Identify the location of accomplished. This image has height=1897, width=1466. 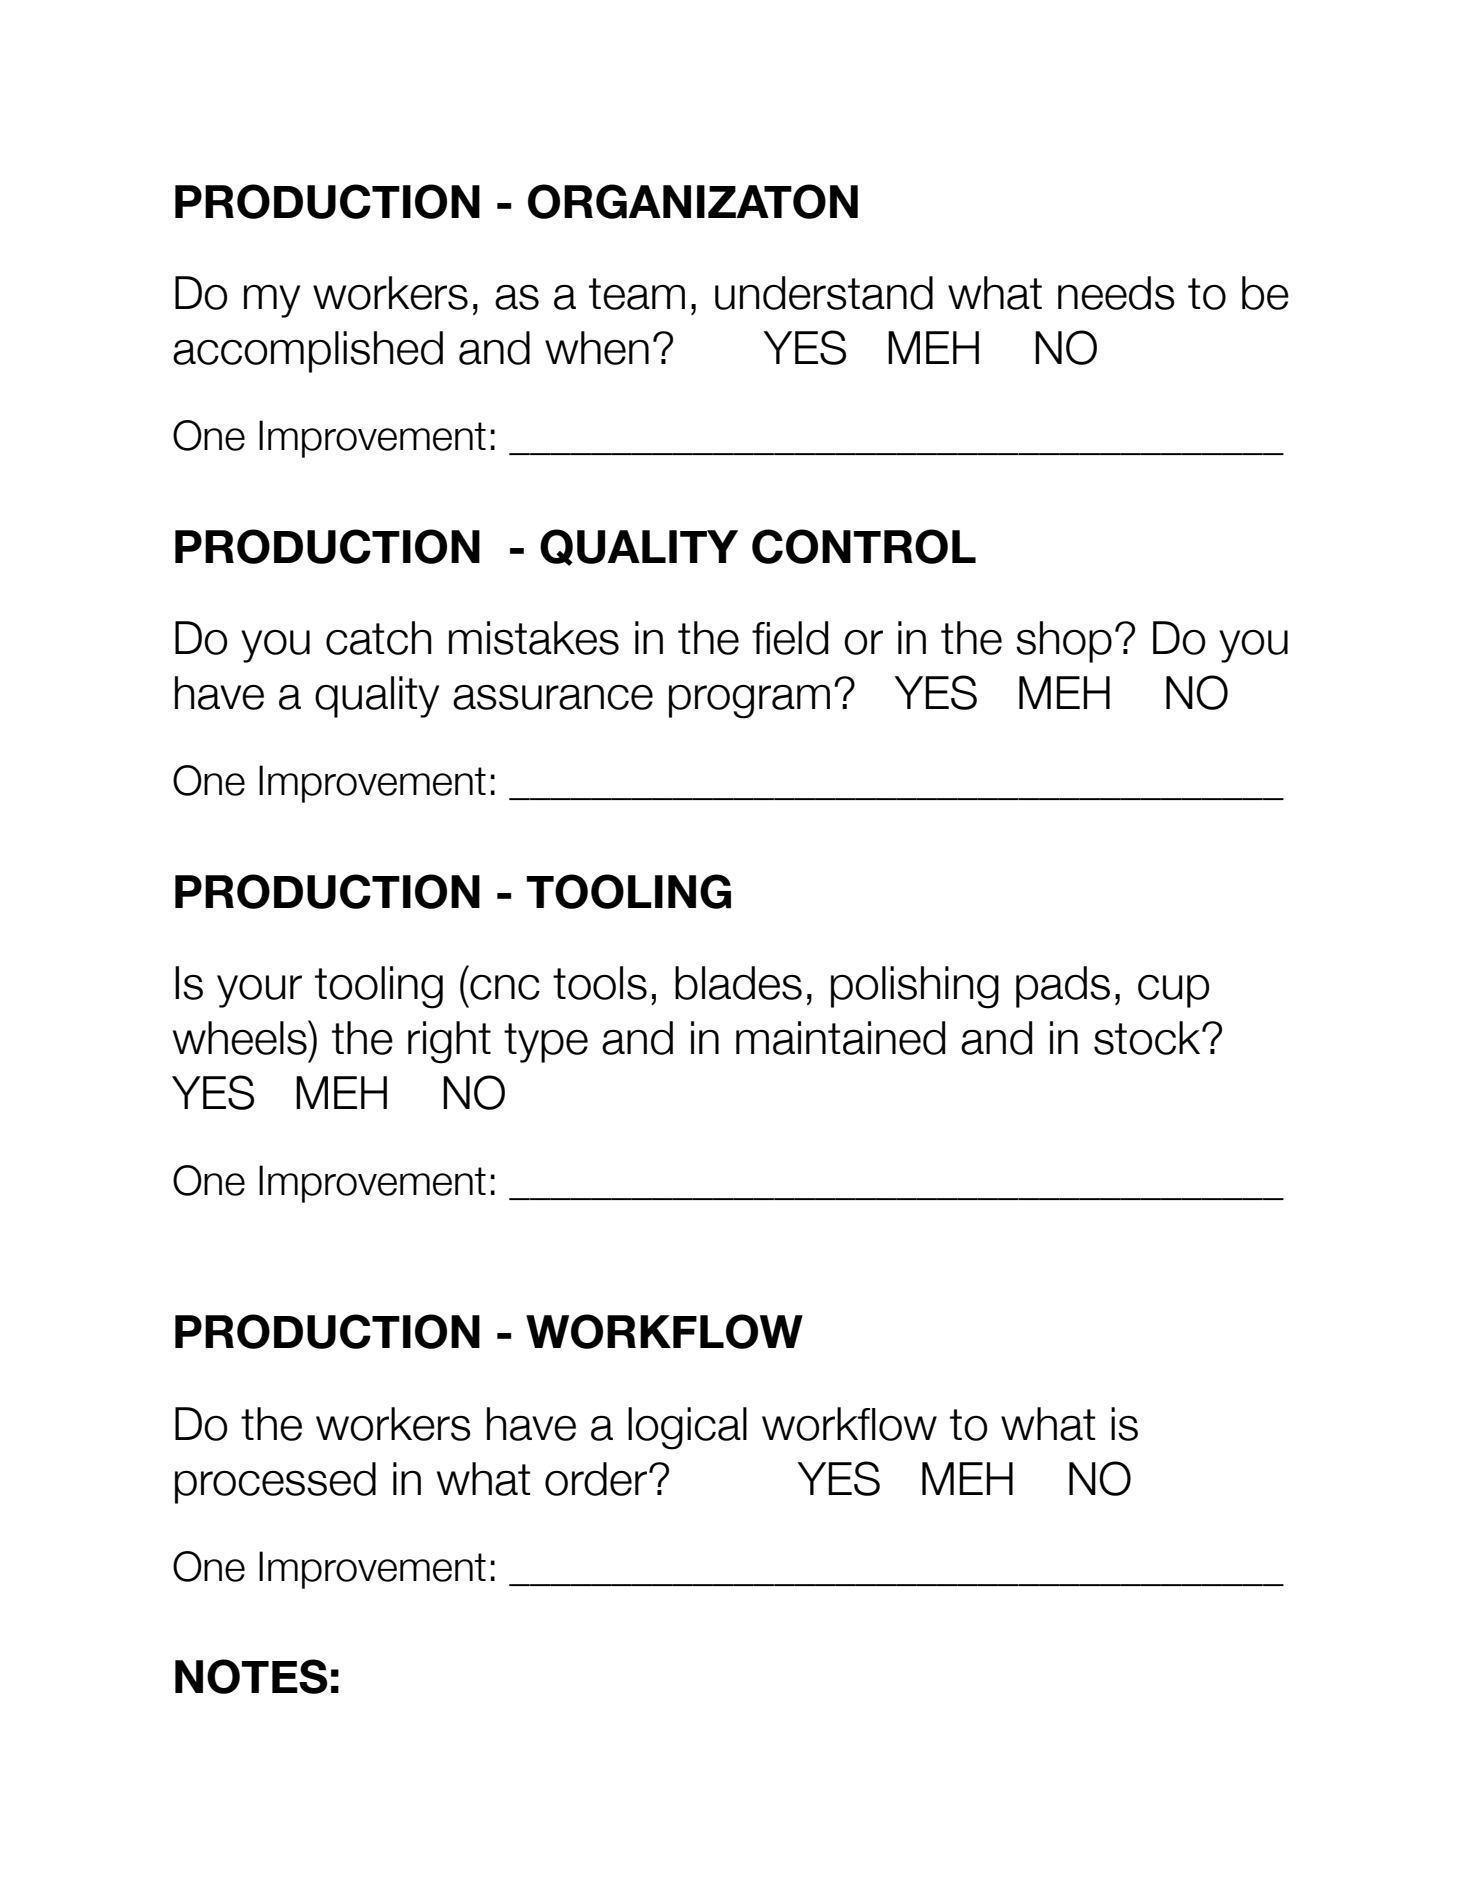
(308, 352).
